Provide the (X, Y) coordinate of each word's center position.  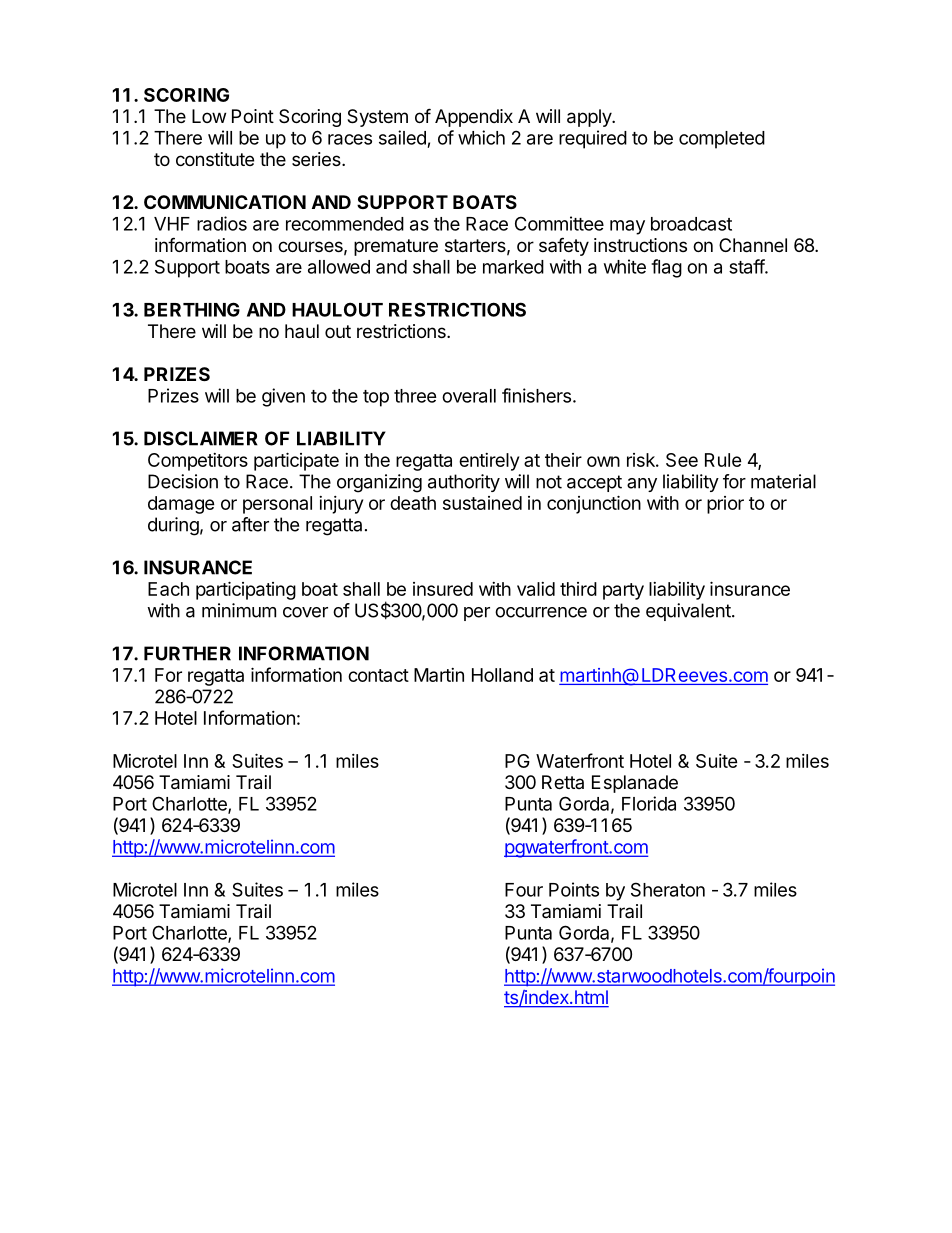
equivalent (688, 612)
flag (666, 268)
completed (722, 140)
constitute (215, 159)
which (481, 137)
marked (513, 267)
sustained (482, 503)
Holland (502, 675)
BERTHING (192, 309)
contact (378, 675)
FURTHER (187, 653)
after (250, 524)
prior (725, 505)
